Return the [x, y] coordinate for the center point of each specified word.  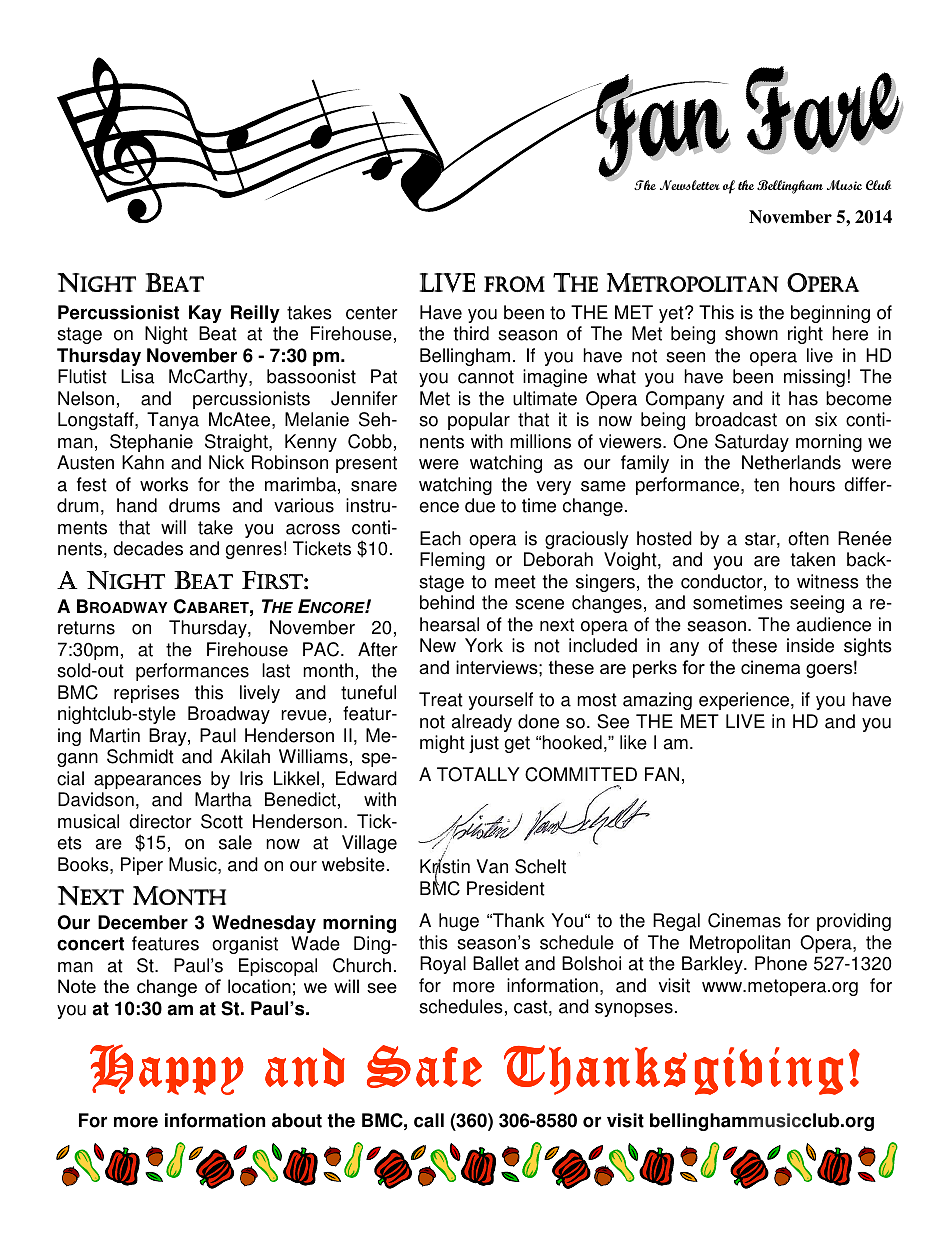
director [160, 821]
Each [440, 538]
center [372, 313]
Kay [205, 314]
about [297, 1120]
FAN [662, 774]
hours [812, 484]
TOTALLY [478, 774]
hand [137, 505]
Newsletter [690, 185]
